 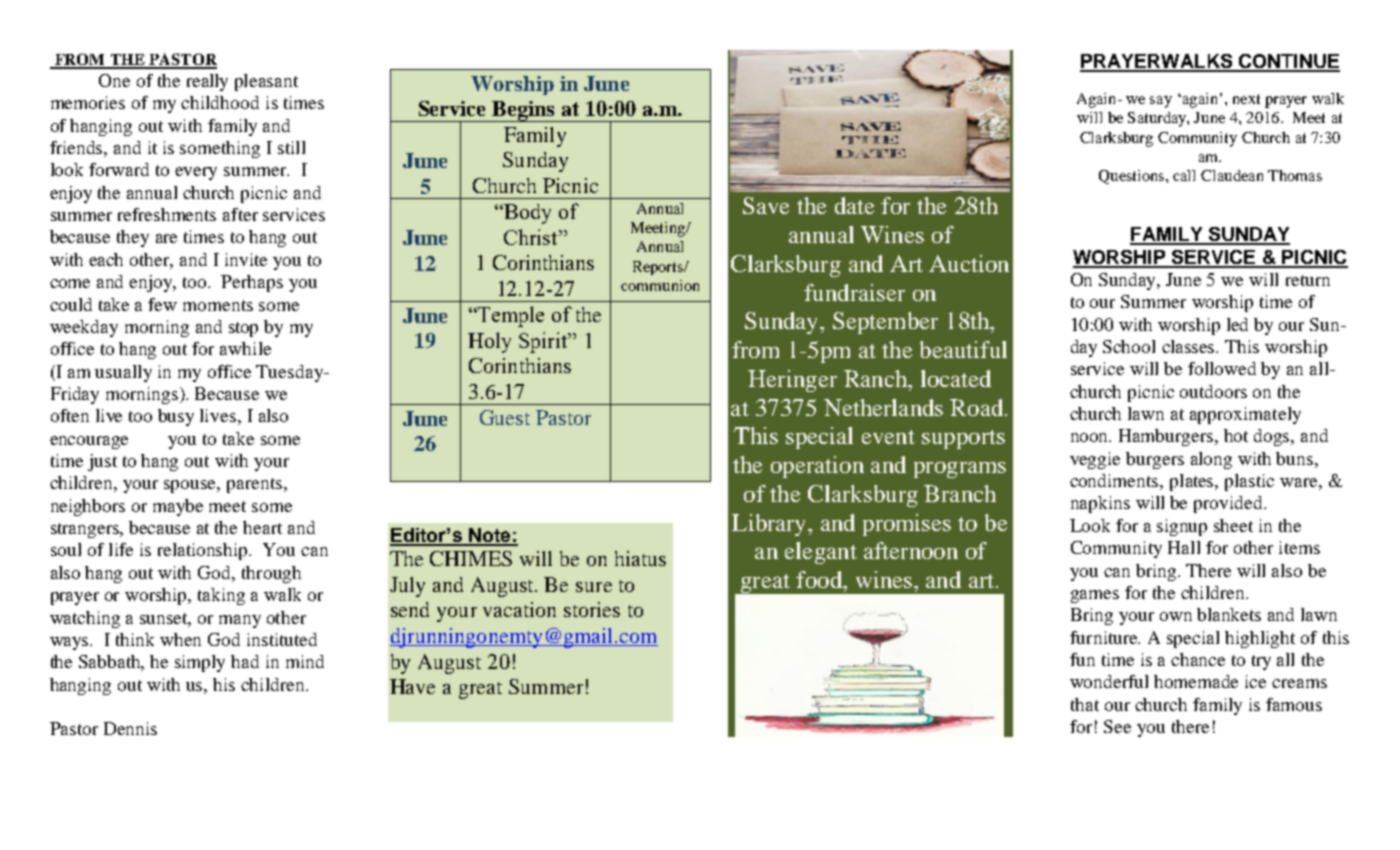 I want to click on Begins, so click(x=523, y=111).
